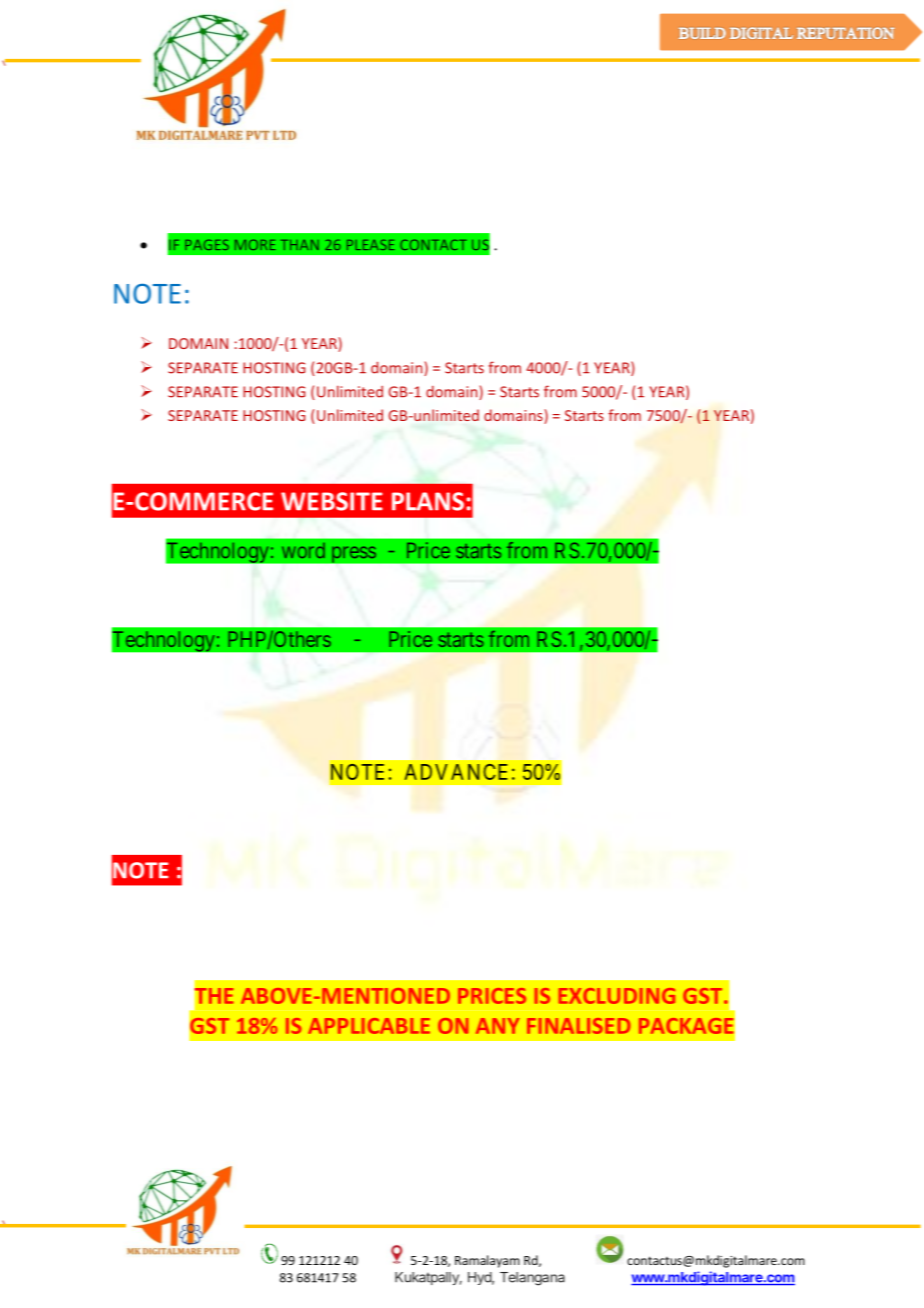 Image resolution: width=924 pixels, height=1308 pixels. I want to click on ADVANCE, so click(455, 772).
